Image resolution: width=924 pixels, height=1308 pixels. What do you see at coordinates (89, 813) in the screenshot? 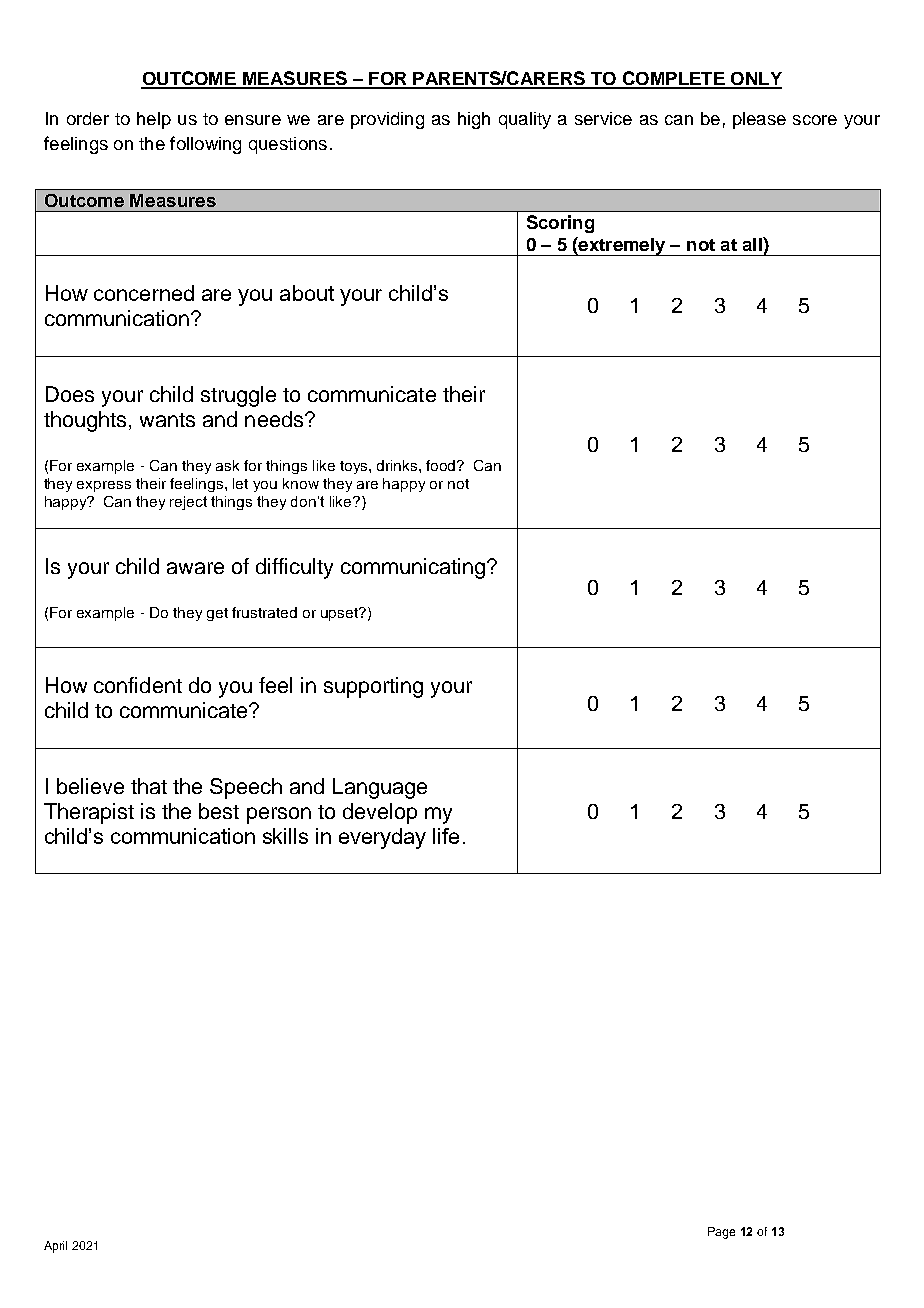
I see `Therapist` at bounding box center [89, 813].
